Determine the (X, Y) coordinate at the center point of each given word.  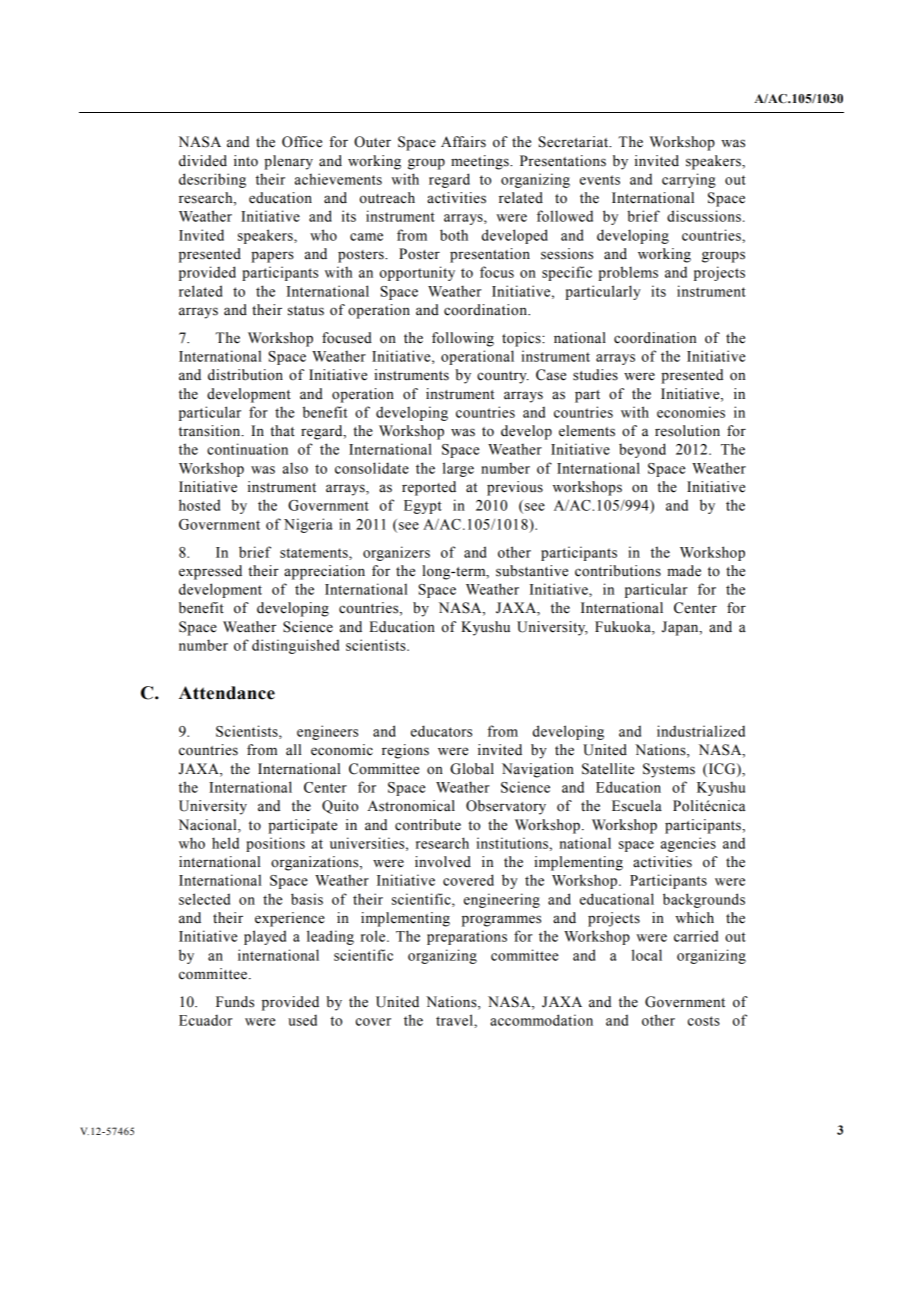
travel (455, 1020)
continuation (247, 449)
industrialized (701, 731)
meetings (481, 162)
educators (441, 731)
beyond (642, 450)
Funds (235, 1002)
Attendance (227, 693)
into (246, 161)
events (600, 180)
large (458, 469)
